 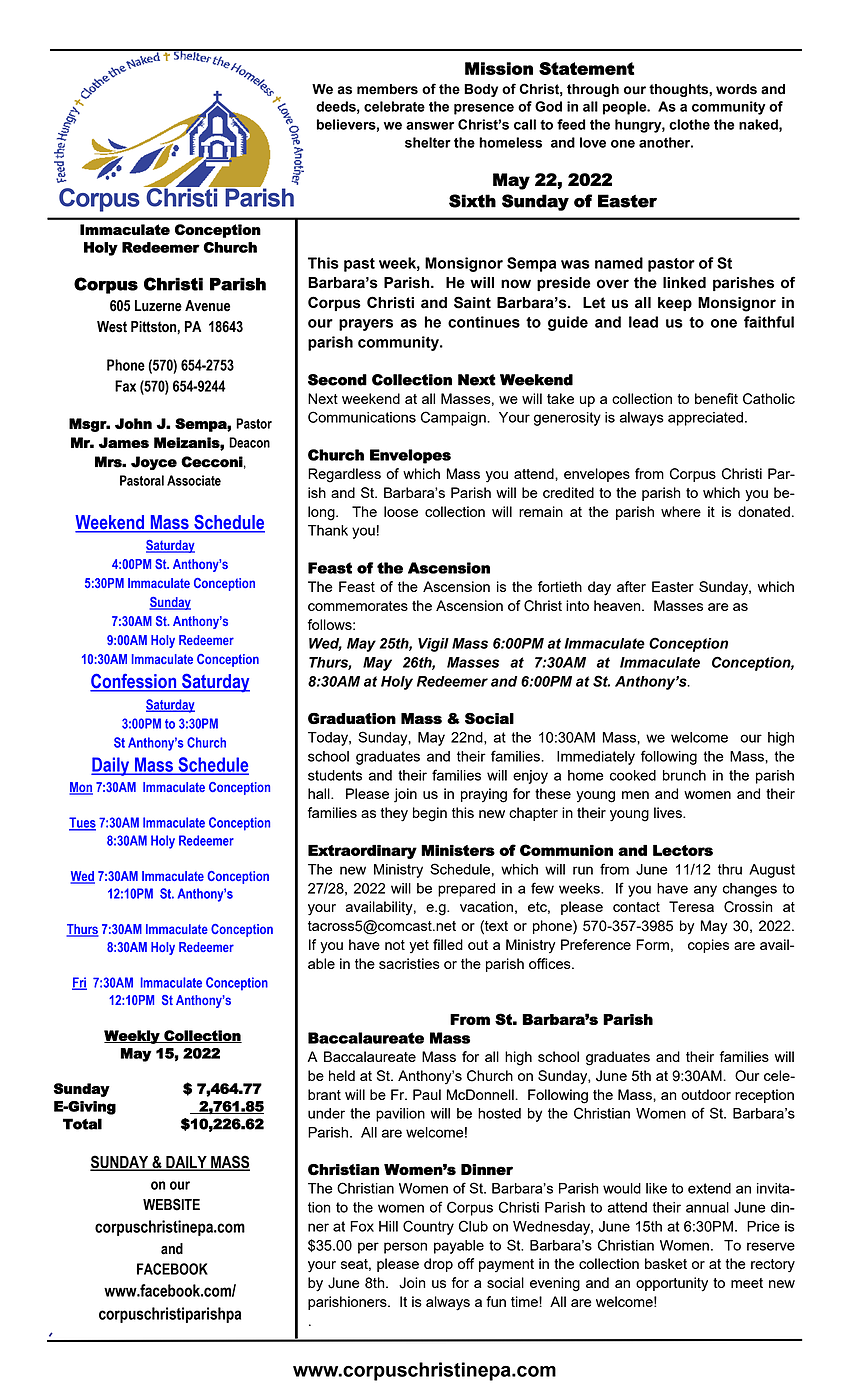 I want to click on clothe, so click(x=689, y=124).
